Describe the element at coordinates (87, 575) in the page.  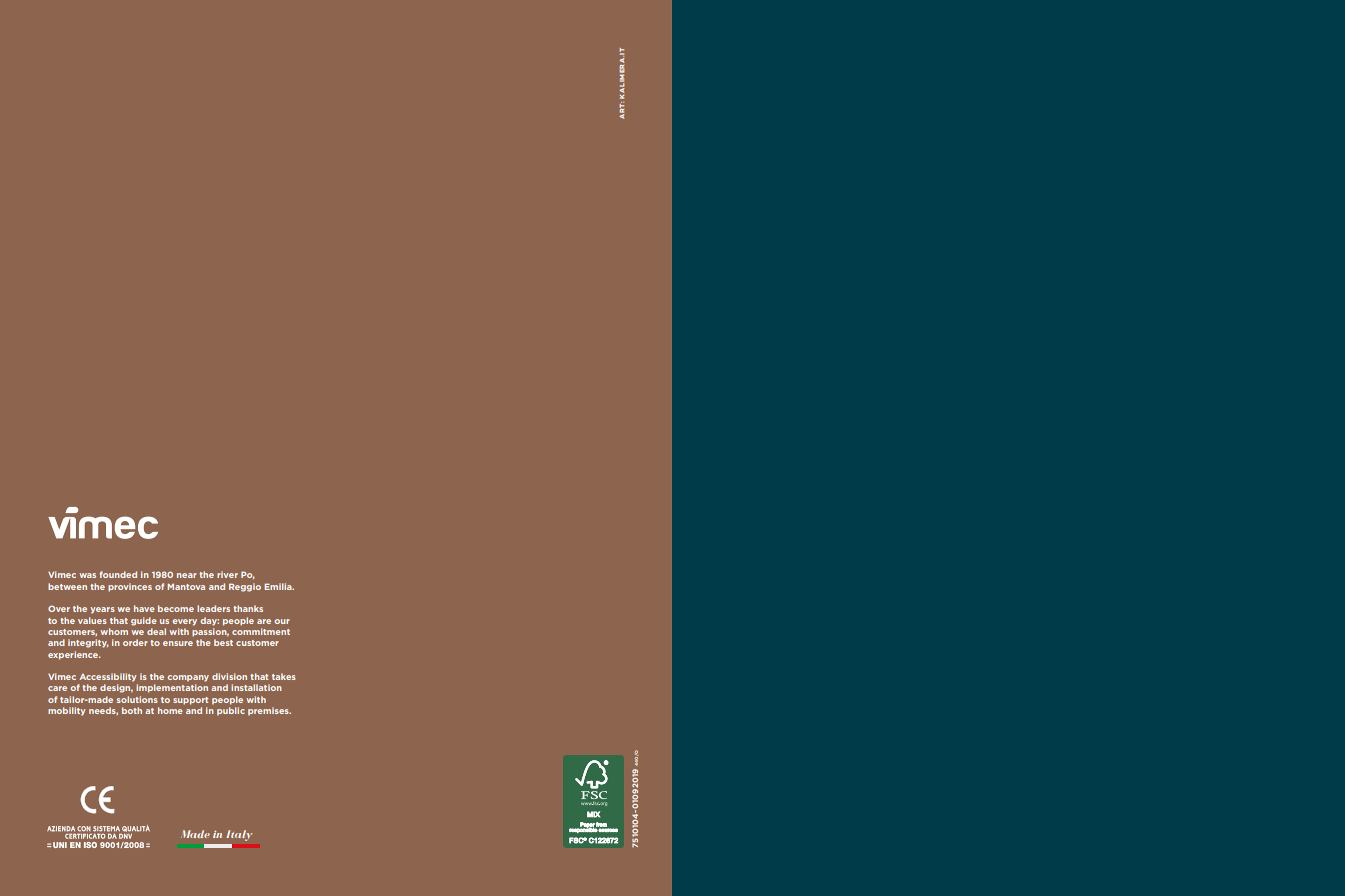
I see `was` at that location.
